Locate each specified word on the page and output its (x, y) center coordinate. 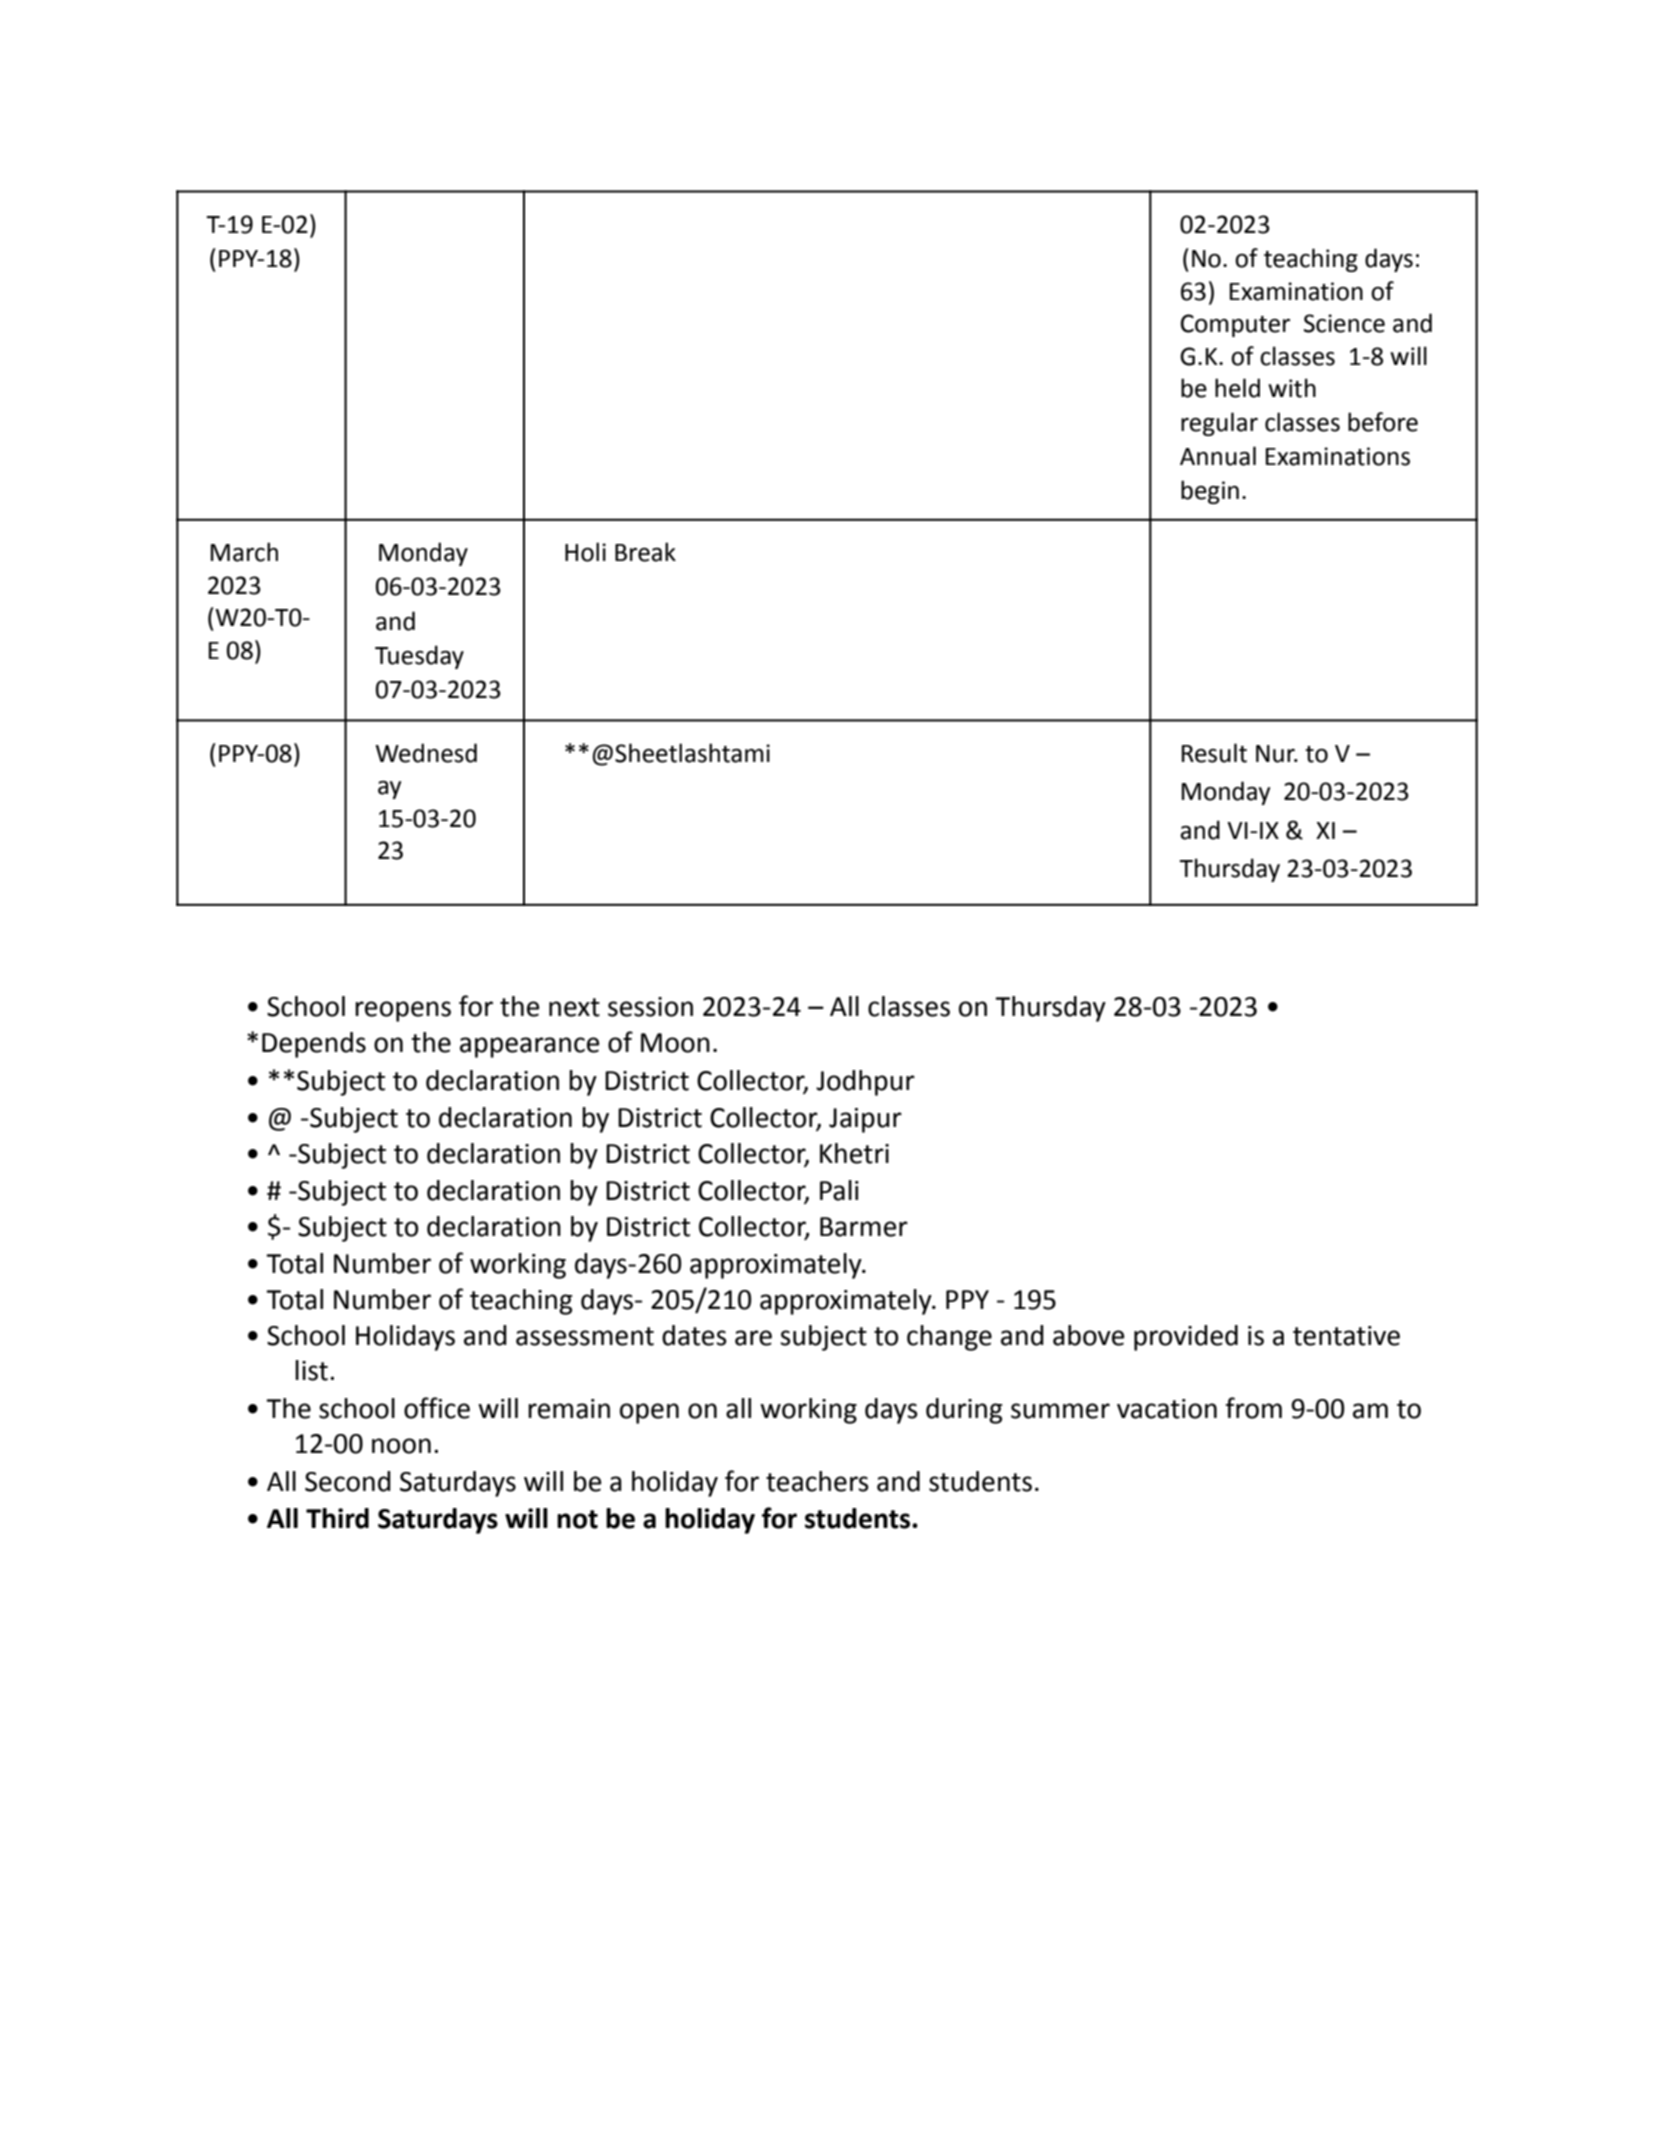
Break (645, 552)
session (650, 1007)
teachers (817, 1481)
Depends (314, 1045)
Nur (1276, 754)
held (1237, 388)
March (244, 552)
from (1254, 1408)
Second (348, 1481)
